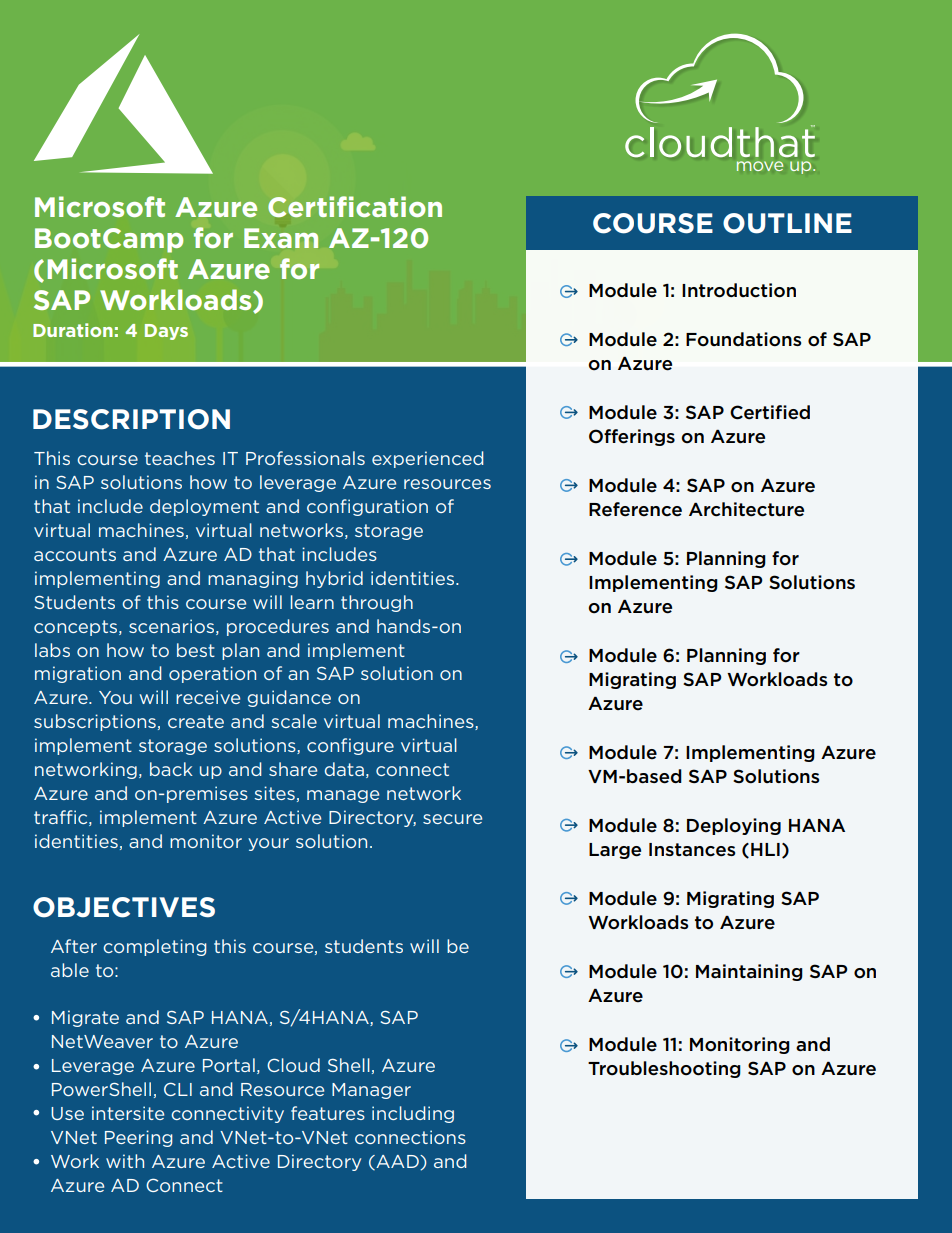 The width and height of the document is (952, 1233). Describe the element at coordinates (281, 238) in the document. I see `Exam` at that location.
